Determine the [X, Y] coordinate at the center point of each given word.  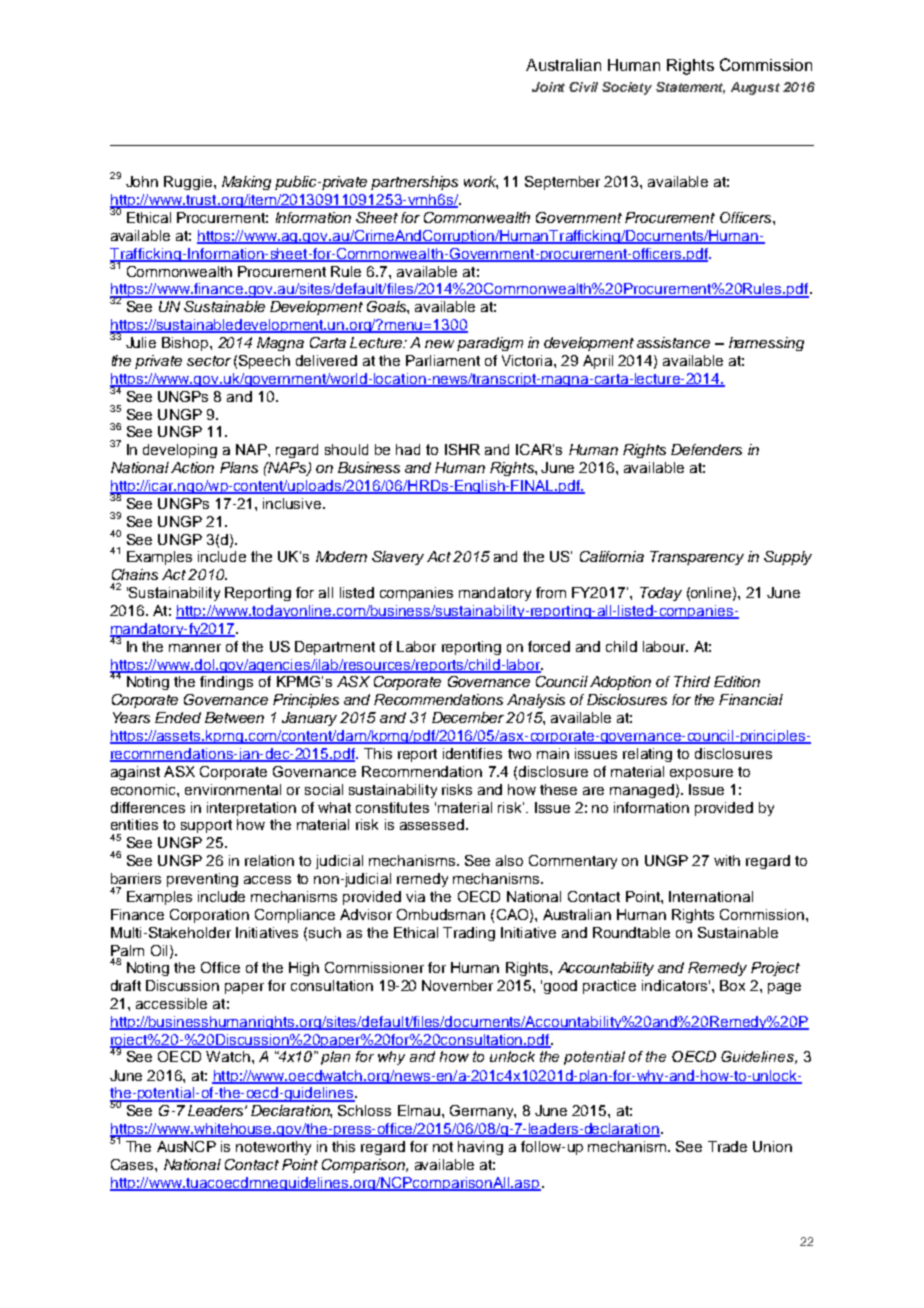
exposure [701, 774]
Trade [727, 1146]
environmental [233, 789]
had [408, 449]
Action [192, 467]
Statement [690, 88]
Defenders [706, 449]
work [481, 182]
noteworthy [273, 1148]
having [480, 1148]
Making [246, 183]
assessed [432, 824]
